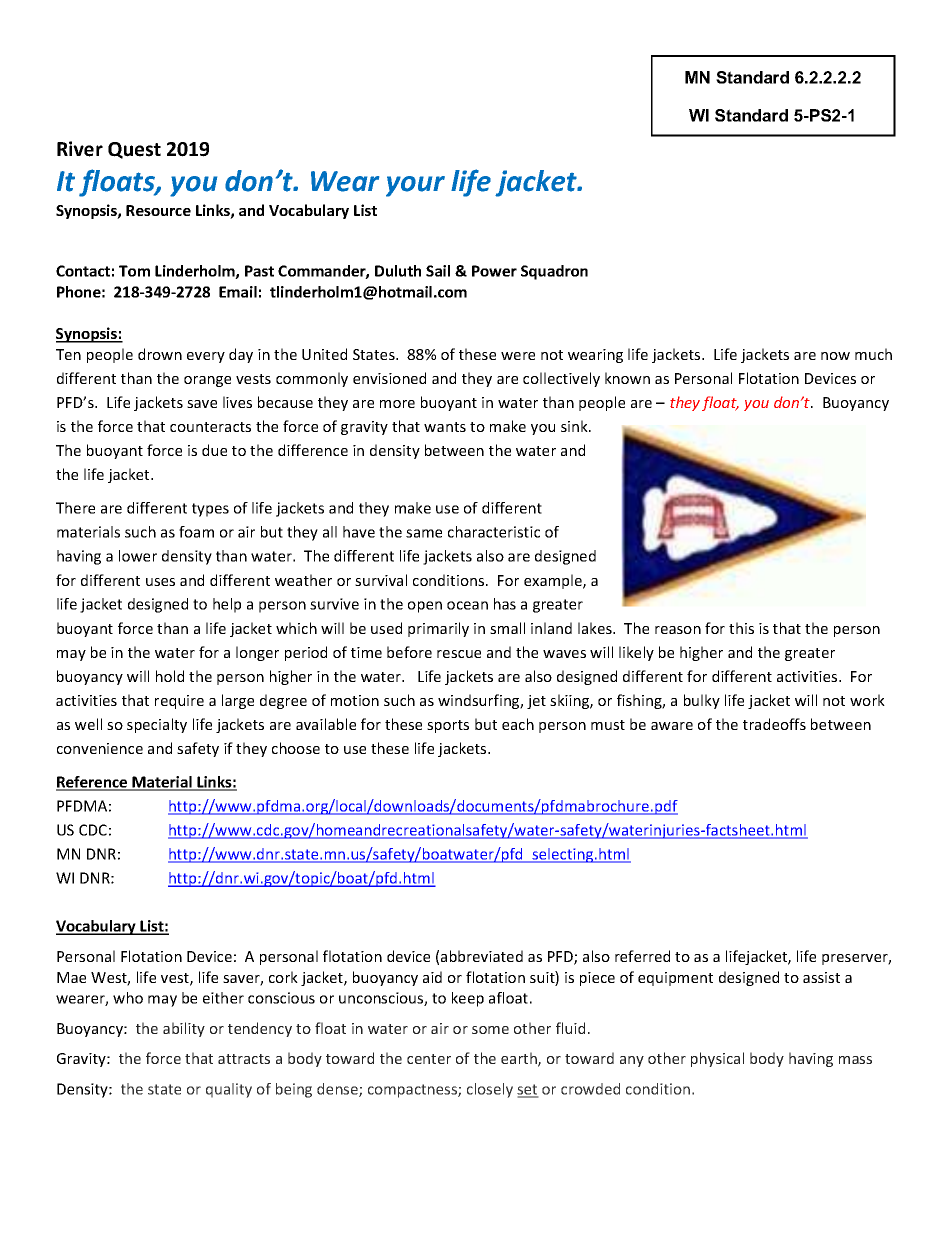 This screenshot has height=1233, width=952. I want to click on Squadron, so click(554, 272).
